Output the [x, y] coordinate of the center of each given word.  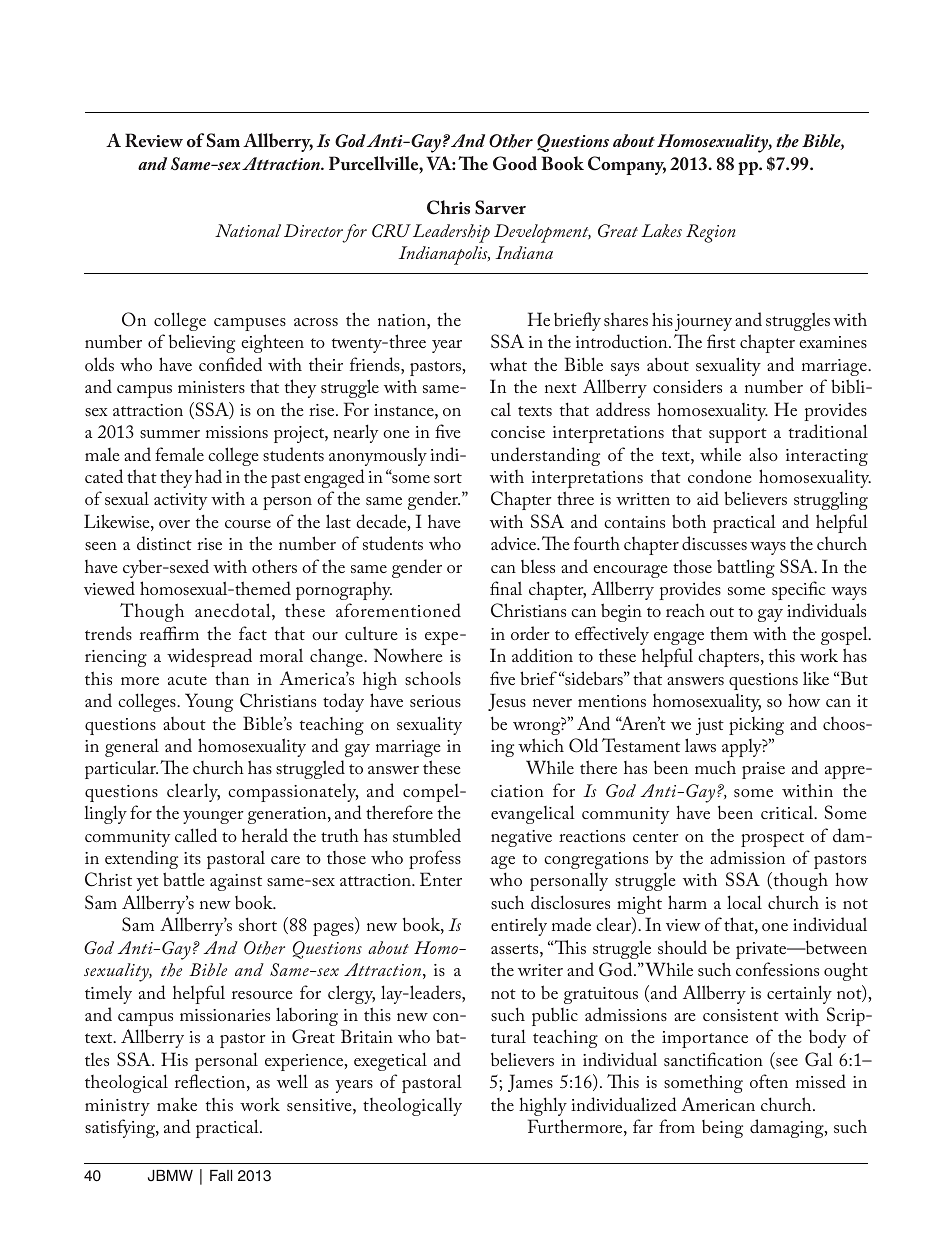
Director [313, 230]
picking [756, 726]
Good [515, 163]
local [744, 902]
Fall [221, 1175]
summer [170, 434]
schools [433, 678]
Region [711, 233]
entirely [519, 926]
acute [187, 680]
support [738, 435]
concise [518, 432]
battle [183, 879]
